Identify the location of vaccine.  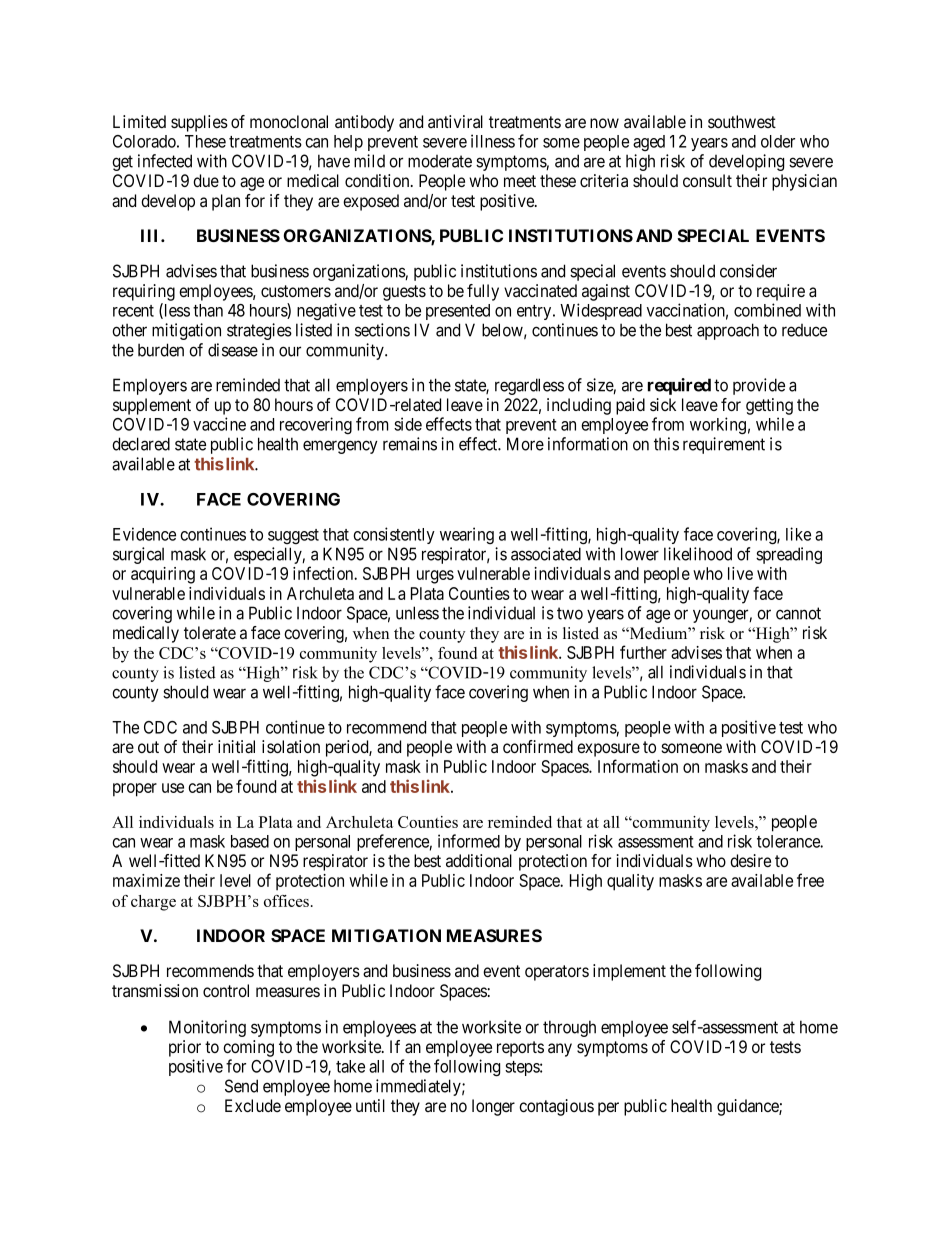
(219, 424).
